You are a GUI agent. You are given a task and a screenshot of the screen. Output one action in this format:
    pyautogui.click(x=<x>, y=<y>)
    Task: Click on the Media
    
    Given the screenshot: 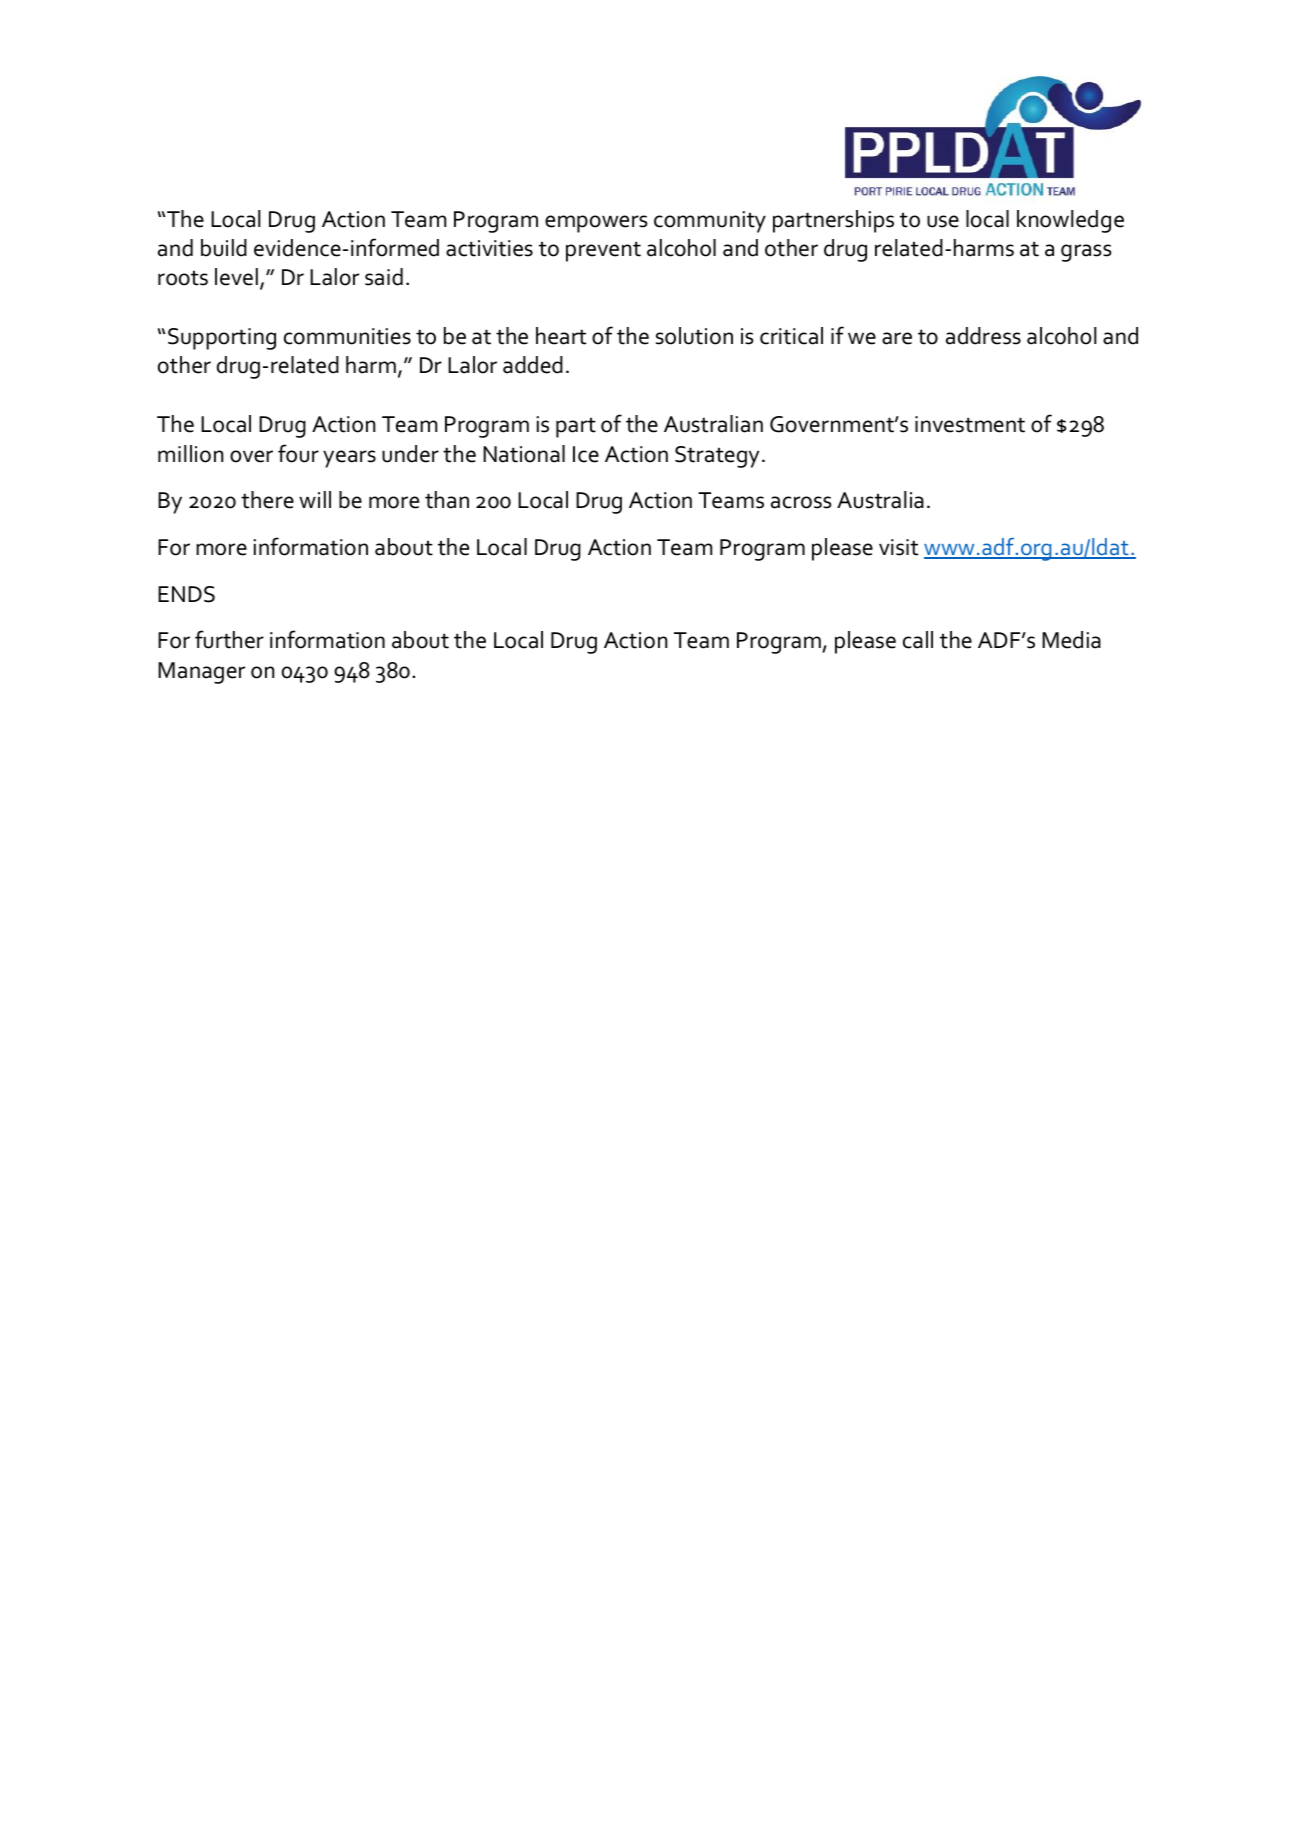 What is the action you would take?
    pyautogui.click(x=1071, y=640)
